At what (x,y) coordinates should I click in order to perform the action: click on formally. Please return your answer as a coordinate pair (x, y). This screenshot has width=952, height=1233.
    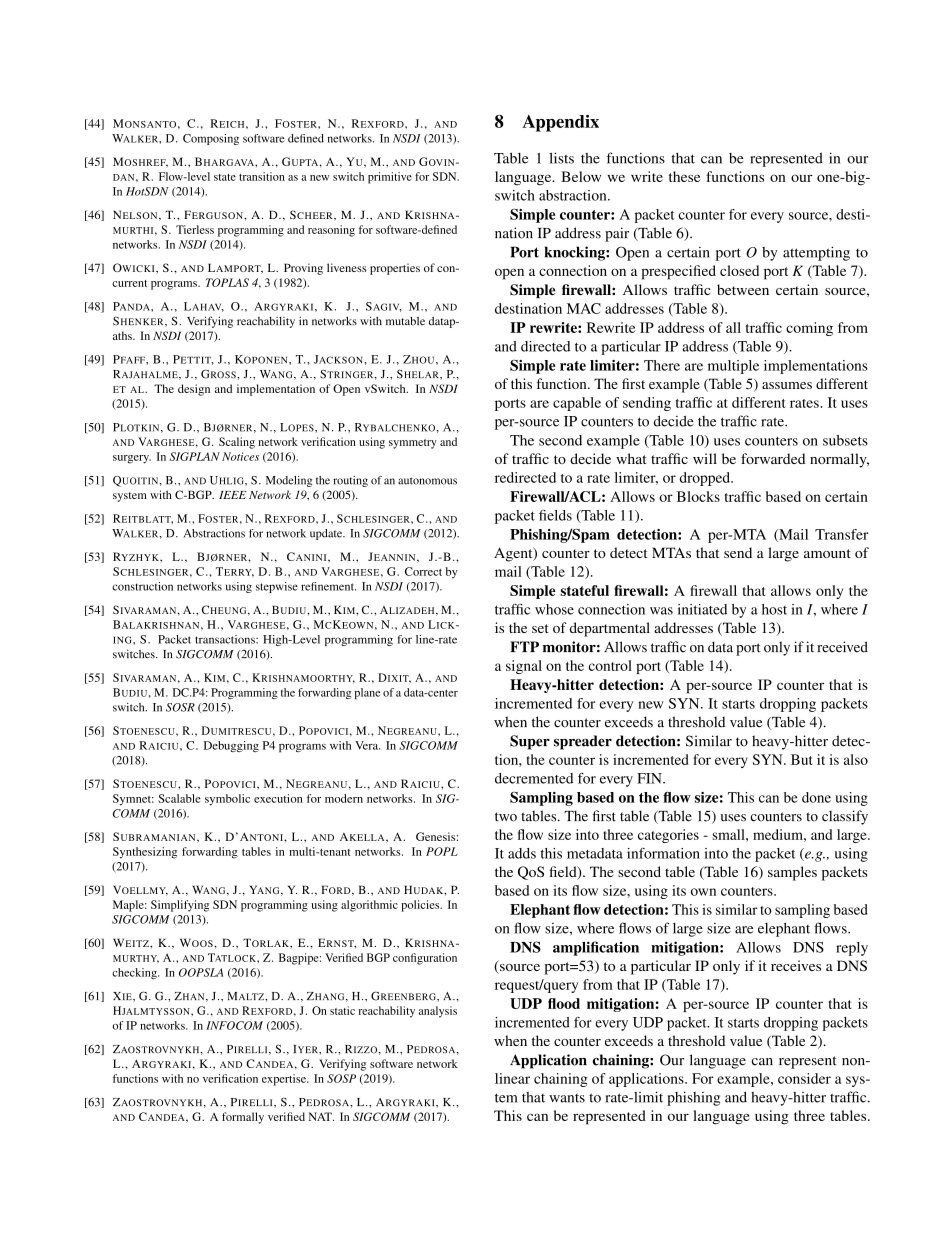
    Looking at the image, I should click on (243, 1118).
